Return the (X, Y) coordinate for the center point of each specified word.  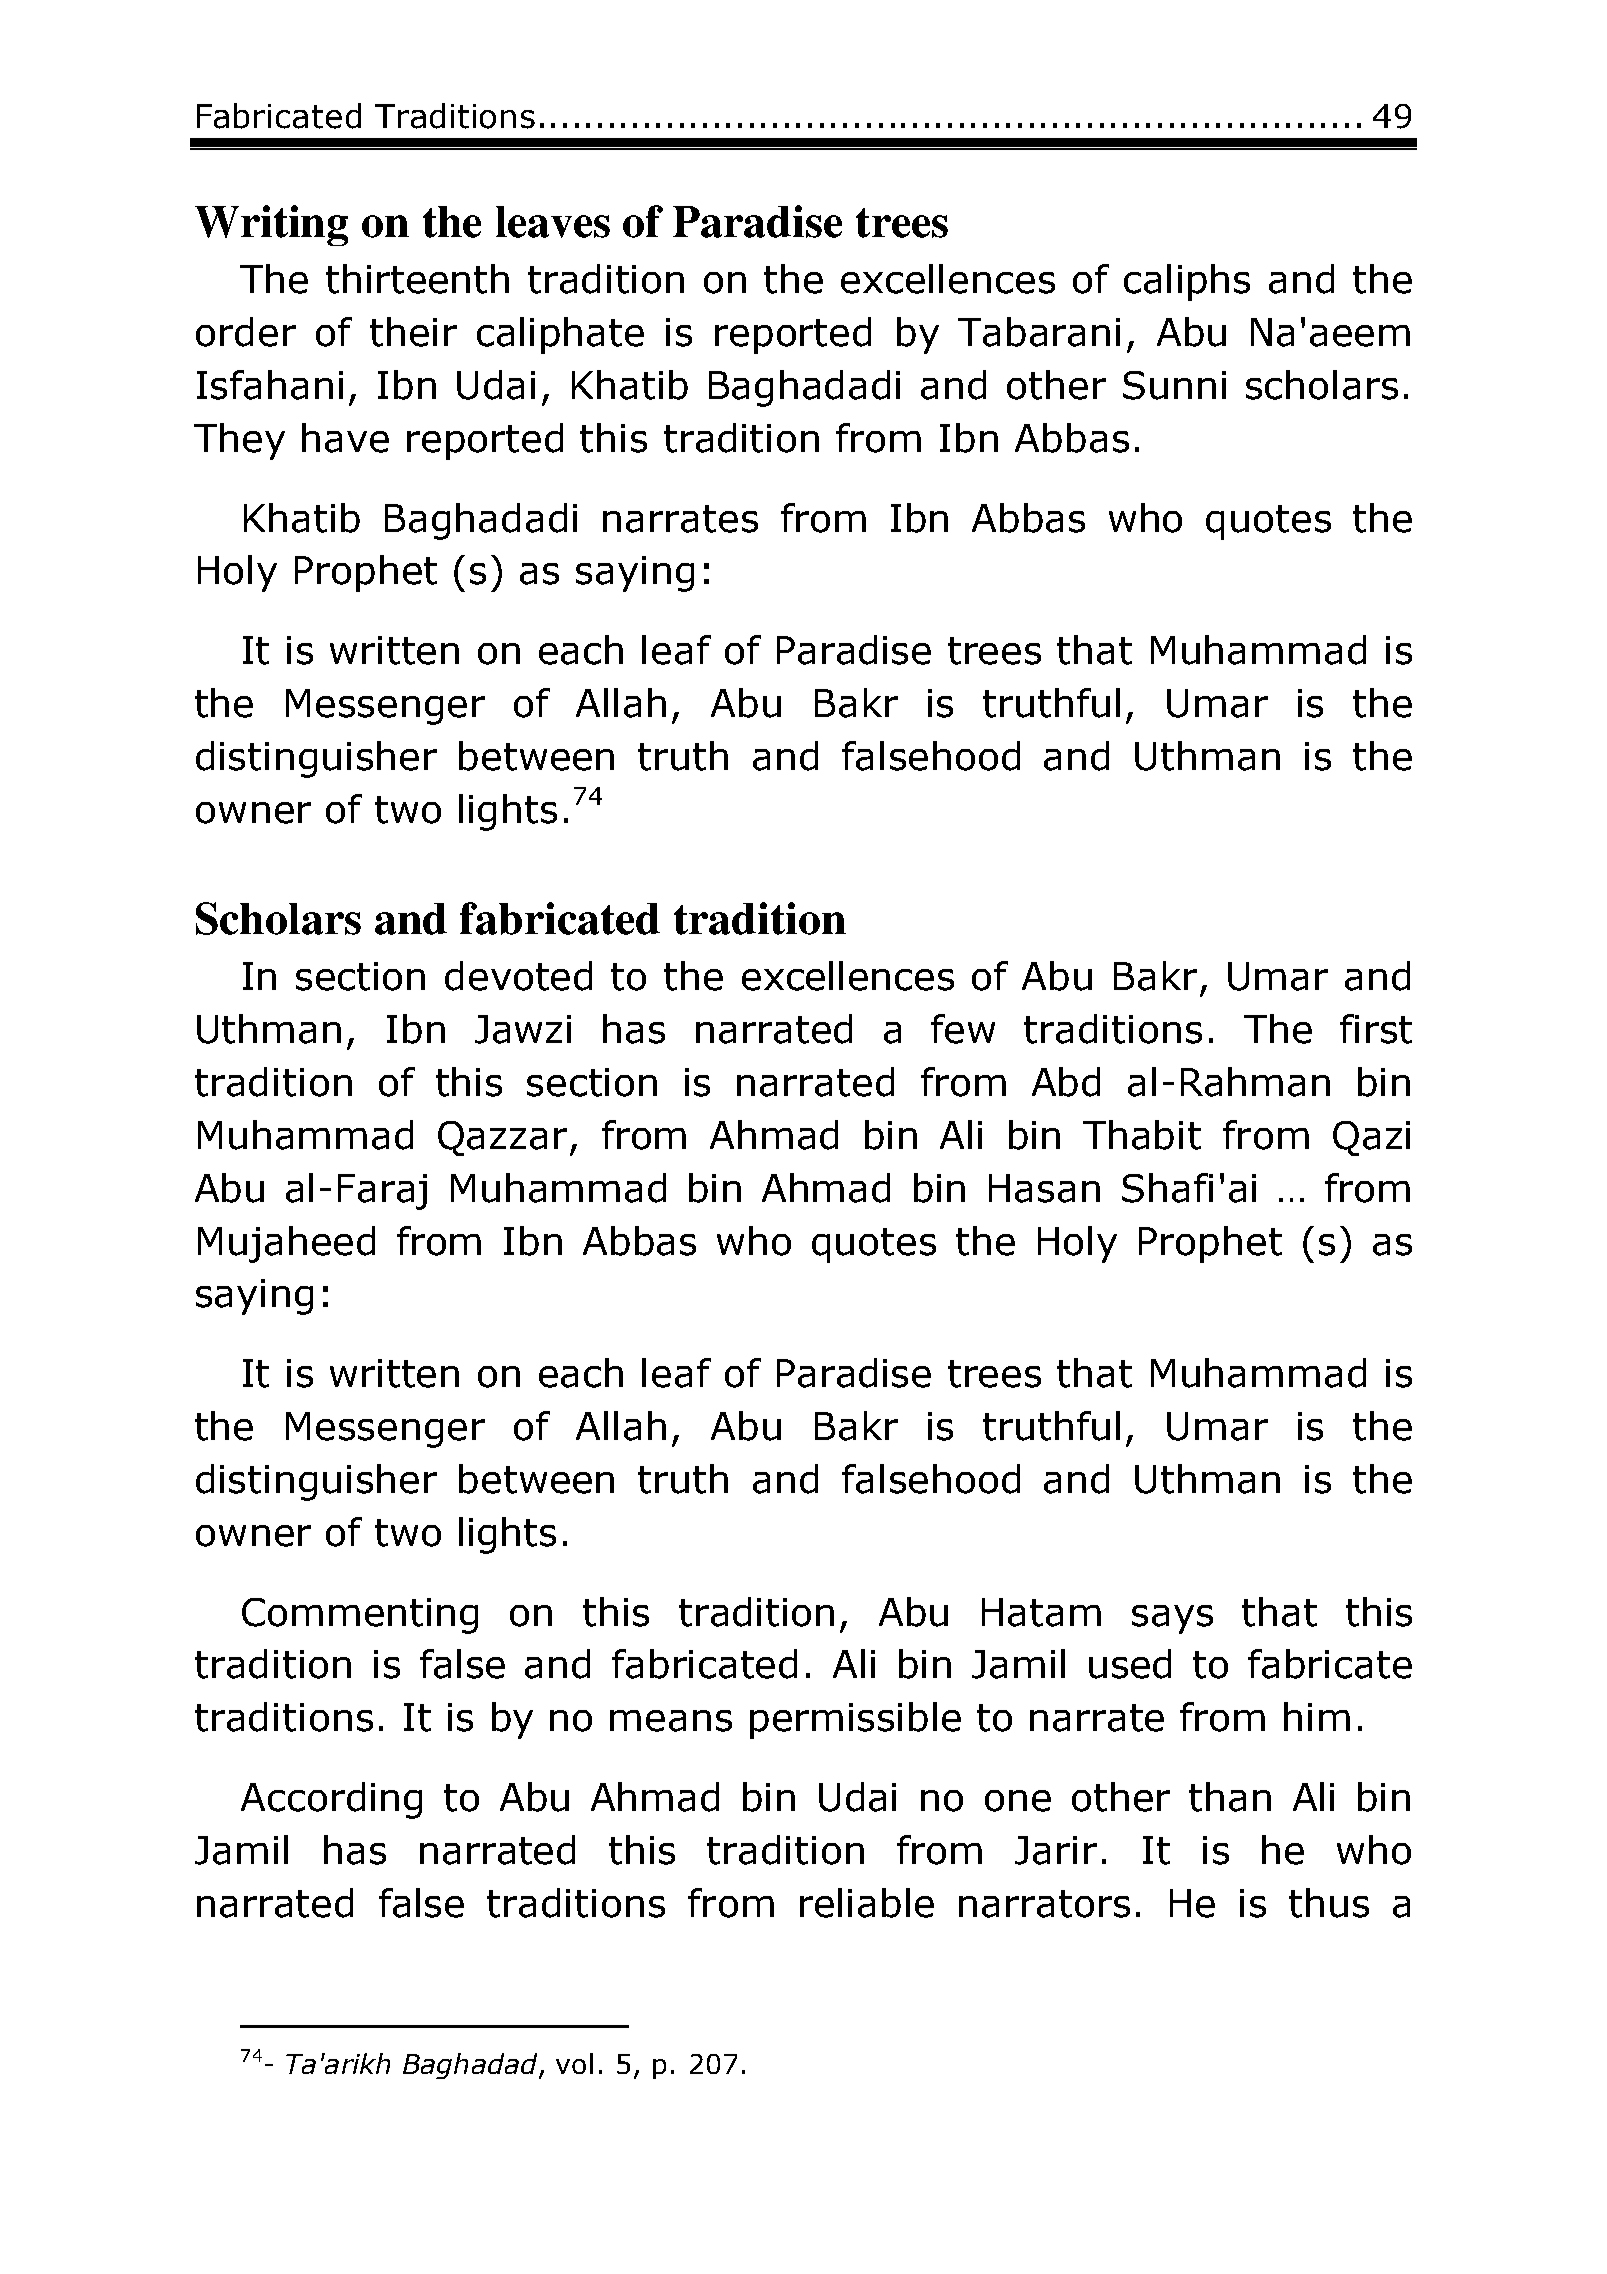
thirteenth (417, 279)
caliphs (1187, 282)
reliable (867, 1903)
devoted (518, 976)
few (963, 1029)
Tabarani (1039, 332)
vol (574, 2063)
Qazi (1371, 1138)
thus (1329, 1903)
